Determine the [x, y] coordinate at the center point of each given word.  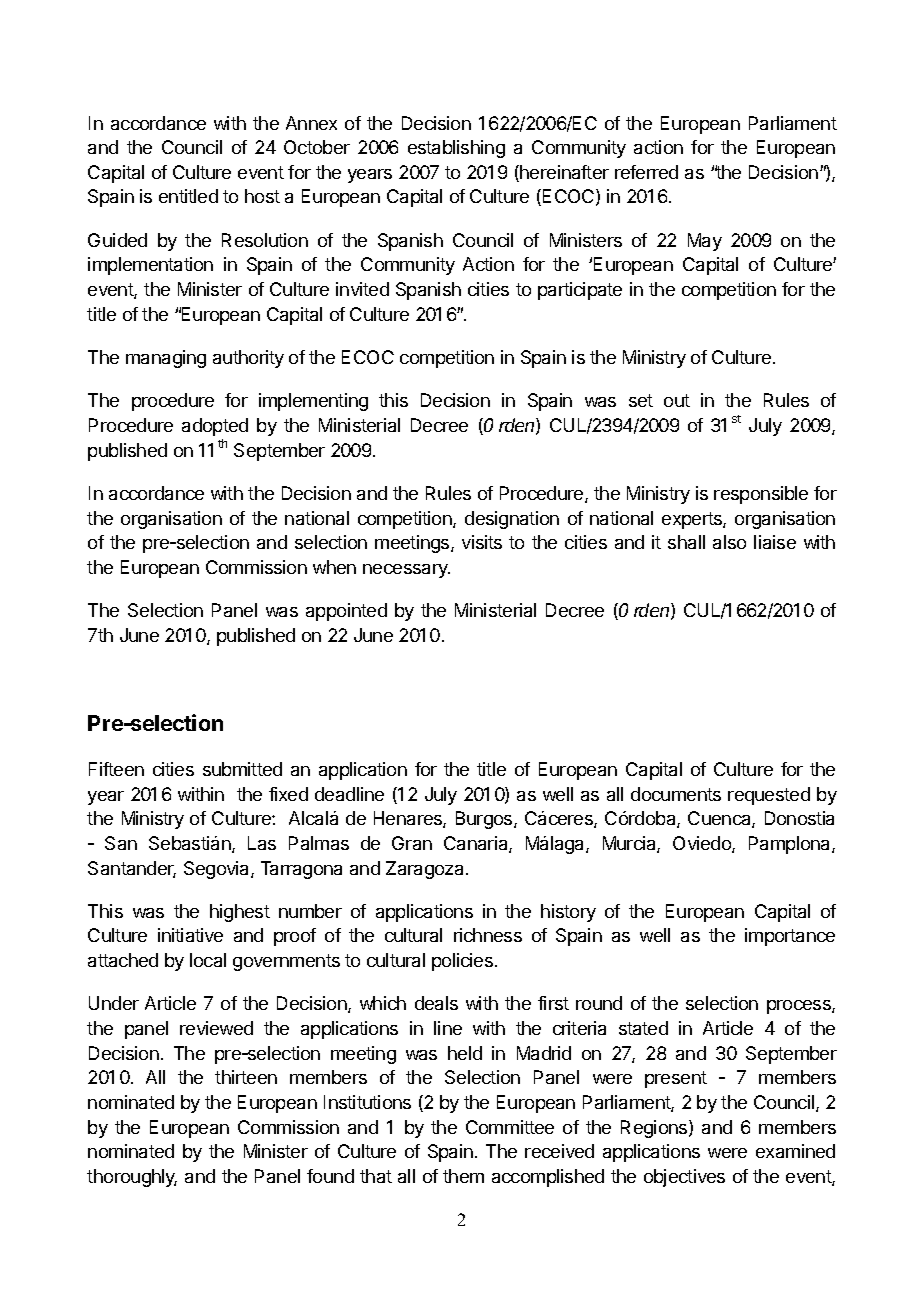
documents [676, 794]
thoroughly [132, 1178]
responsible [761, 495]
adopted [215, 427]
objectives [684, 1178]
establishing [456, 149]
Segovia [218, 870]
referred [646, 172]
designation [512, 520]
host [262, 196]
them [463, 1176]
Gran [412, 843]
